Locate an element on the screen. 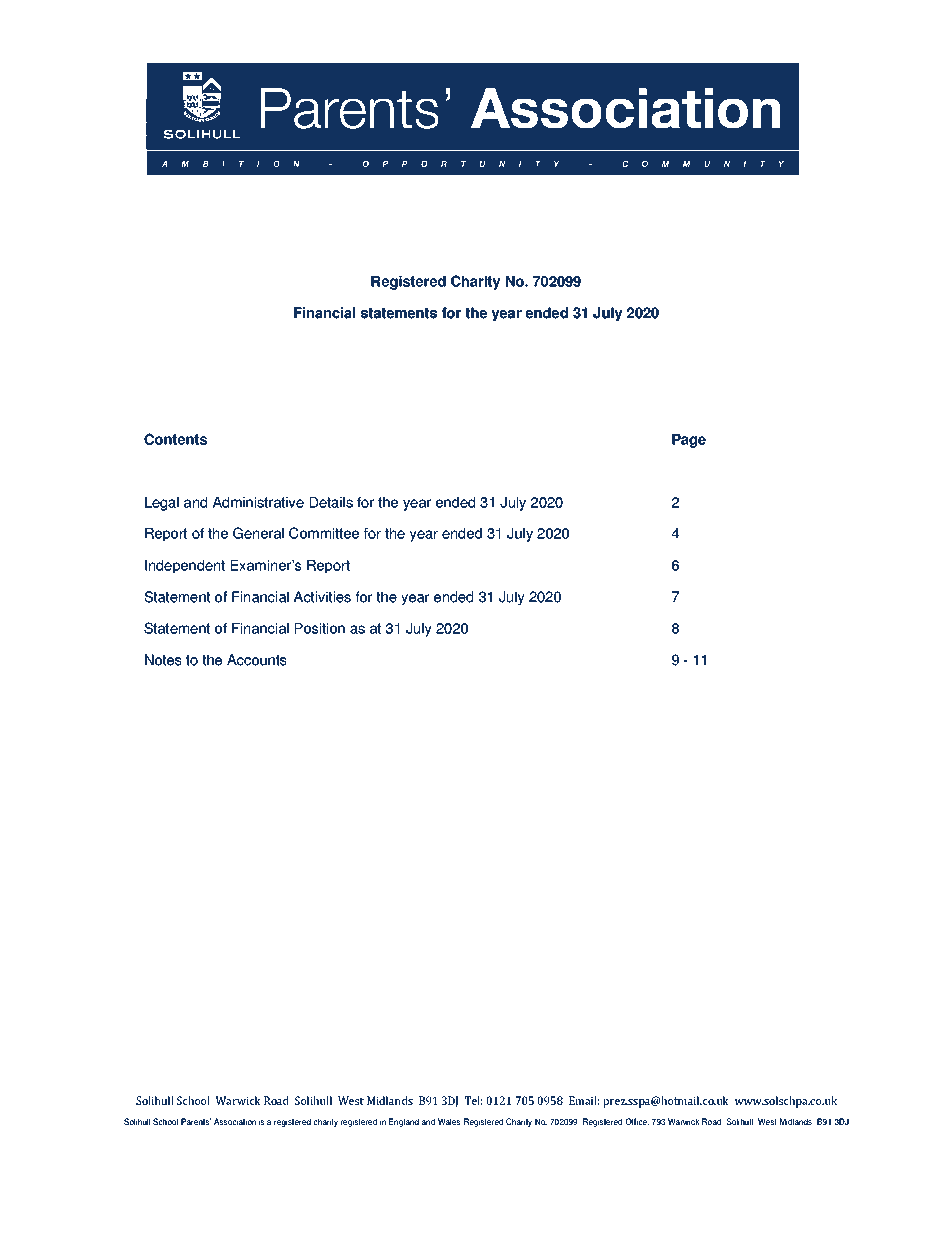  Position is located at coordinates (320, 628).
